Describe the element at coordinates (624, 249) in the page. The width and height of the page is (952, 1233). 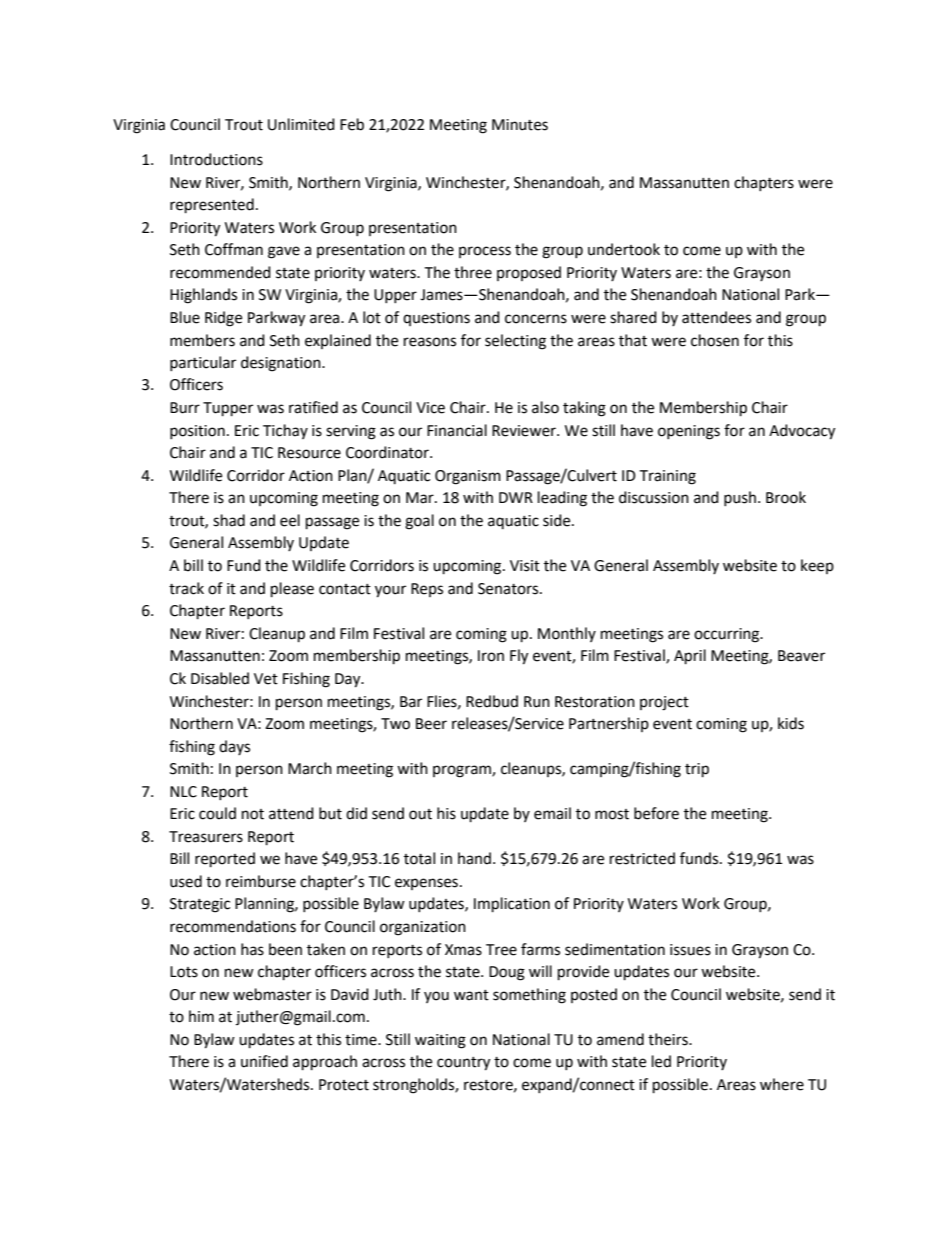
I see `undertook` at that location.
